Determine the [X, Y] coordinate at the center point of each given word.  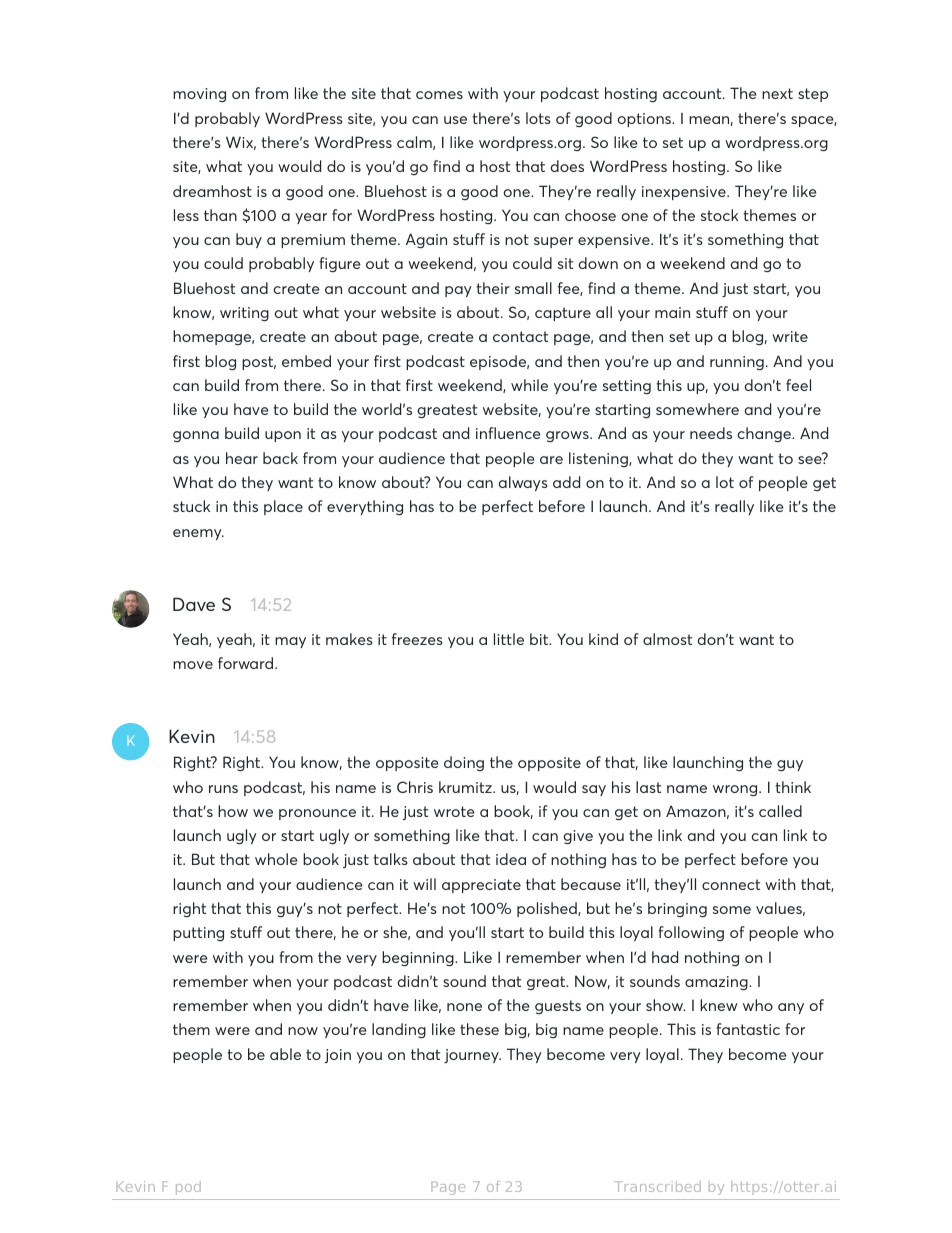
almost [667, 639]
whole [276, 859]
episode [499, 362]
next [777, 93]
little [509, 639]
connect [731, 884]
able [285, 1054]
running [737, 363]
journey [472, 1056]
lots [538, 118]
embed [306, 361]
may [290, 642]
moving [199, 95]
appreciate [481, 886]
